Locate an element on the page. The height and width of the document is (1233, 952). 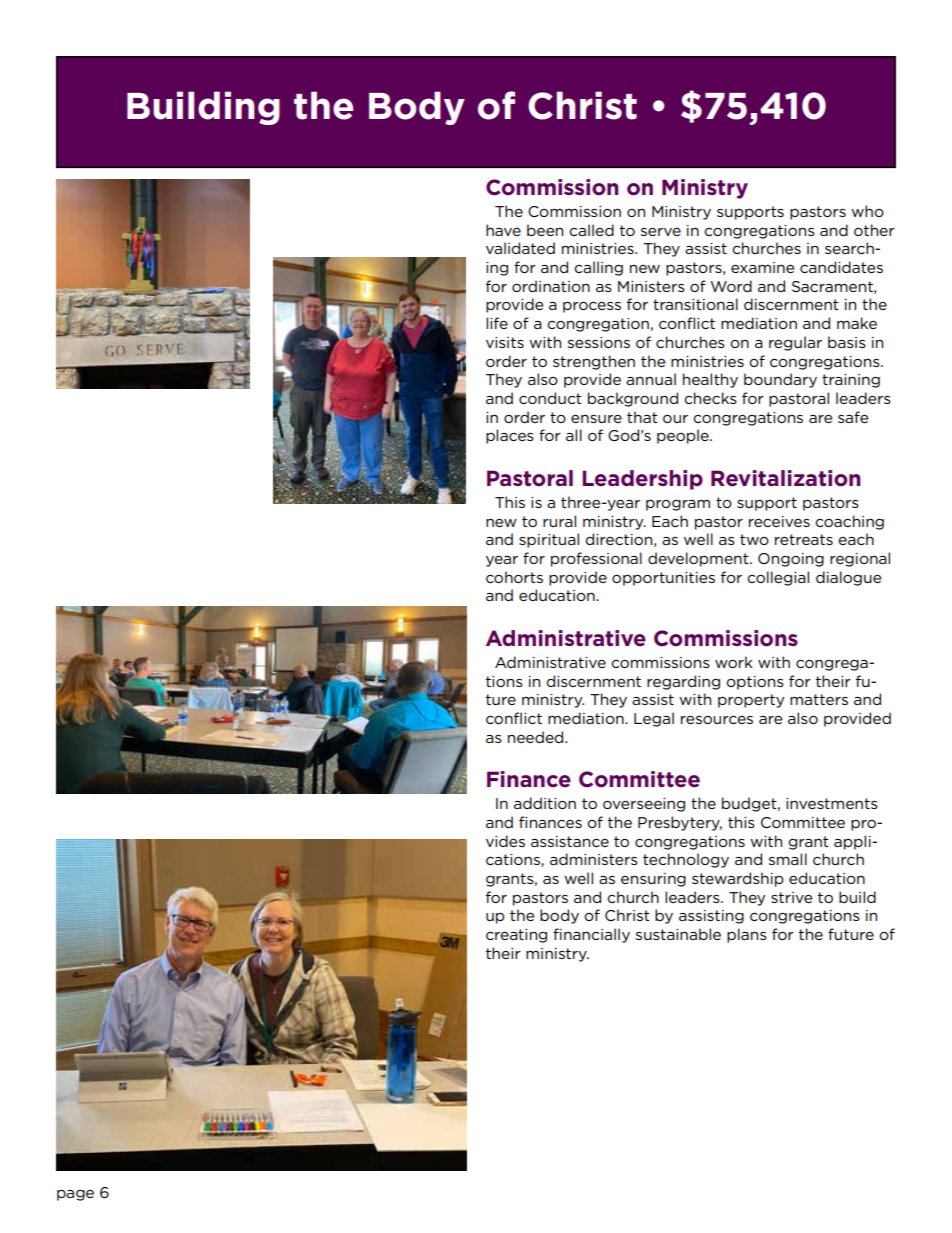
spiritual is located at coordinates (549, 540).
